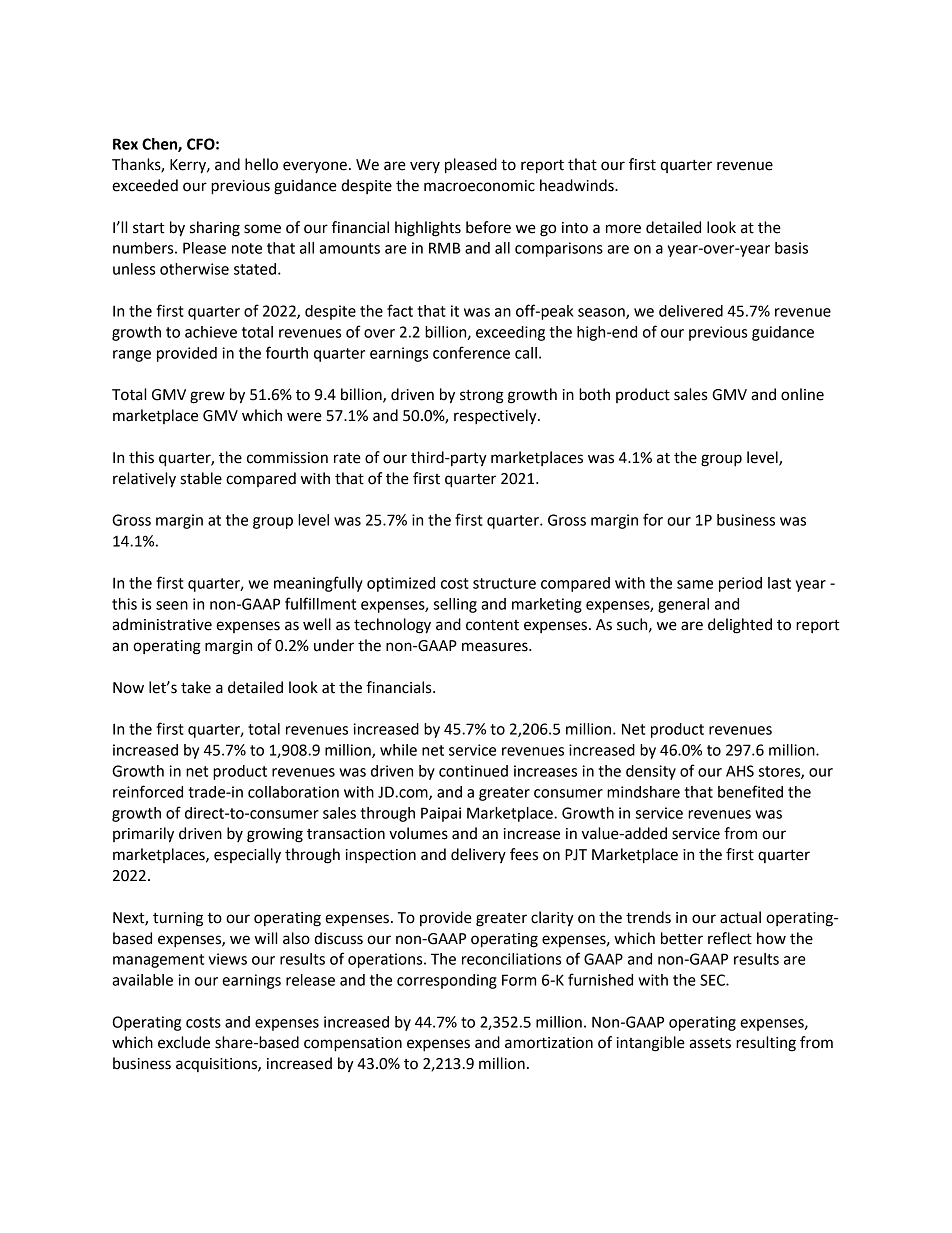 Image resolution: width=952 pixels, height=1233 pixels. I want to click on structure, so click(504, 583).
